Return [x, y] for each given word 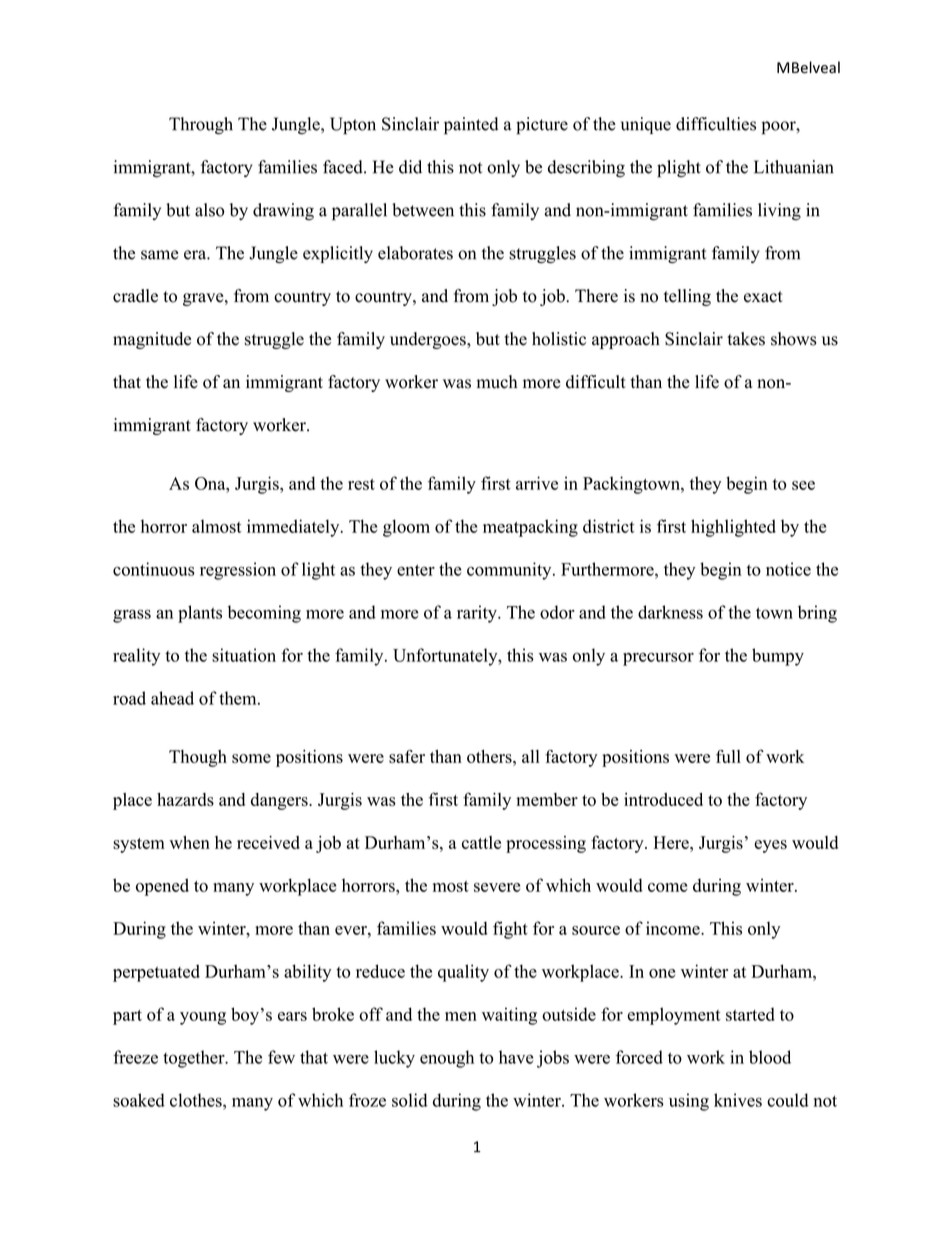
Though [198, 758]
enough [447, 1059]
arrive [537, 483]
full [728, 756]
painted [471, 126]
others [490, 756]
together [195, 1059]
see [803, 485]
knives [738, 1100]
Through [201, 126]
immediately [294, 528]
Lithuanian [794, 167]
